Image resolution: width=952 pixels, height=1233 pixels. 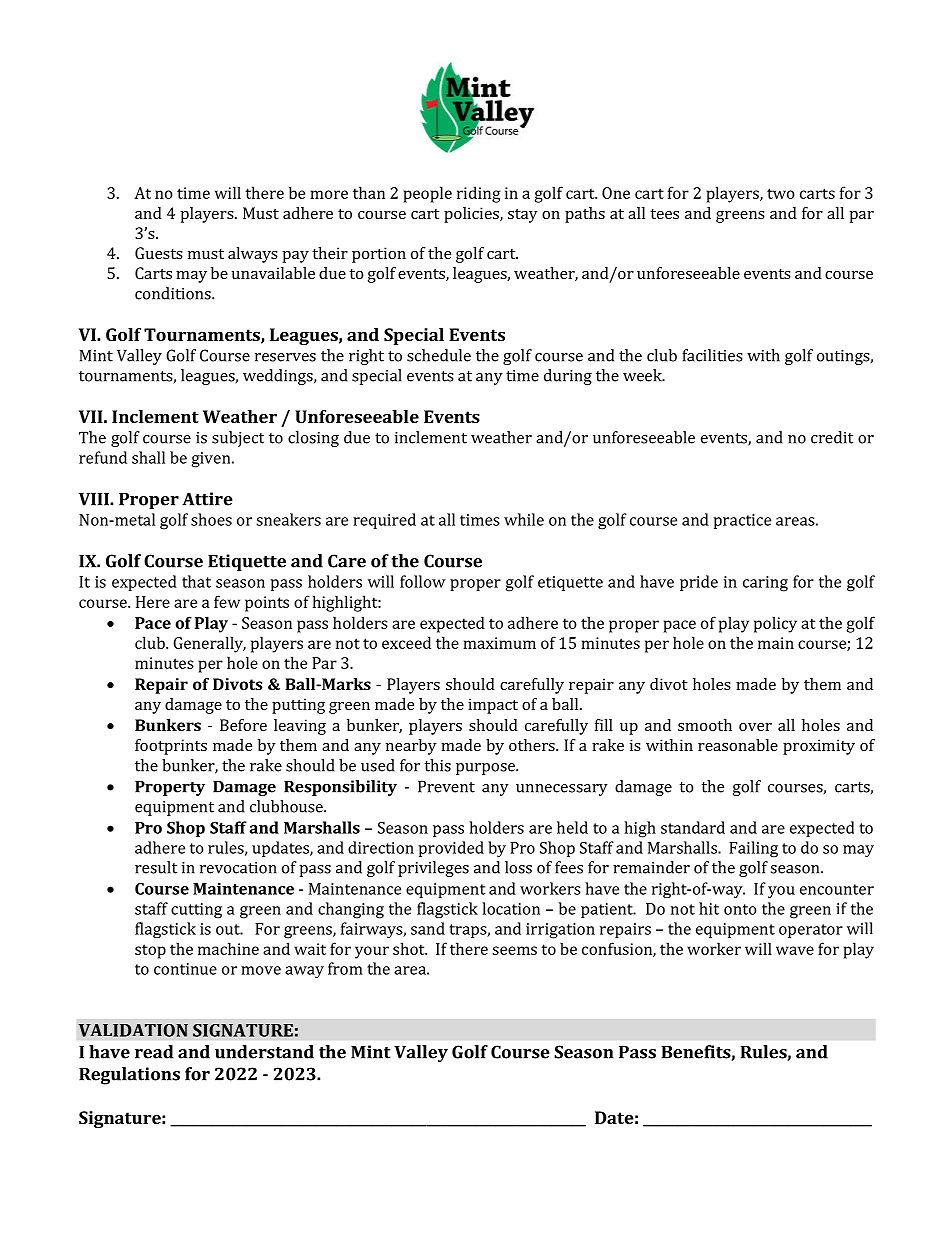 What do you see at coordinates (156, 867) in the screenshot?
I see `result` at bounding box center [156, 867].
